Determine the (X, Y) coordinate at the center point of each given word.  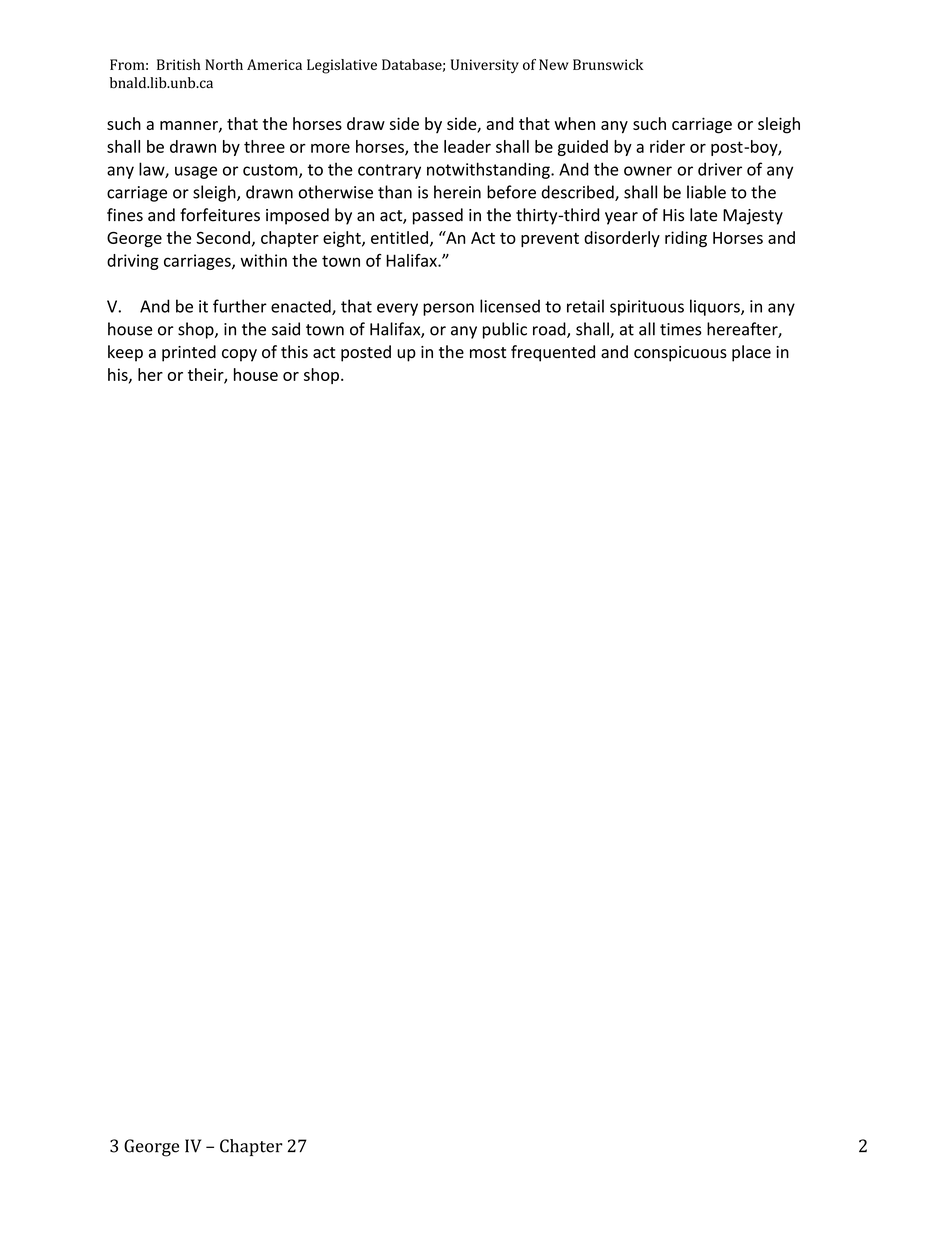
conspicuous (680, 354)
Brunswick (608, 64)
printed (189, 353)
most (488, 353)
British (178, 64)
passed (438, 216)
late (703, 215)
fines (125, 215)
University (485, 66)
